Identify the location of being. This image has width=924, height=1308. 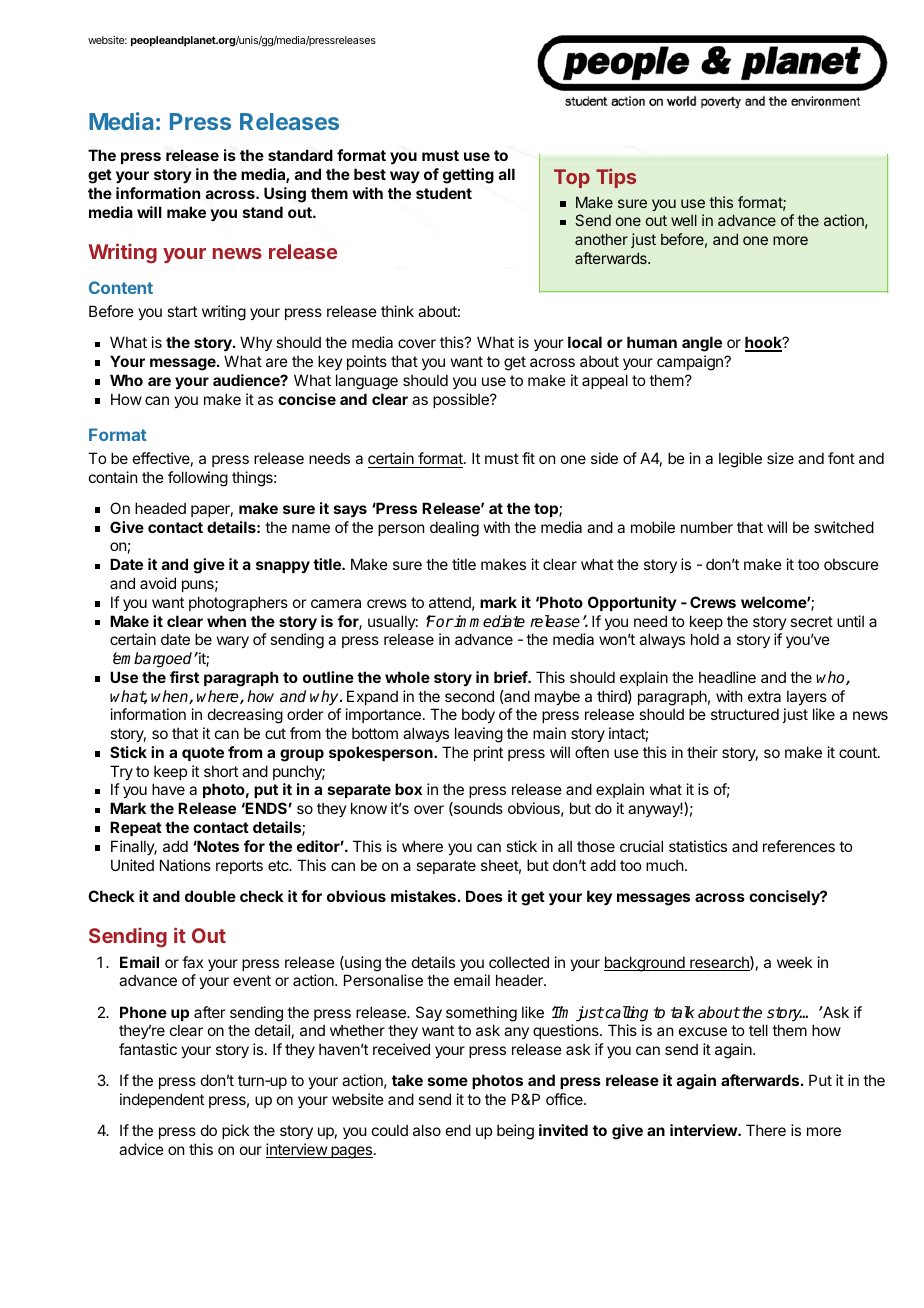
(515, 1132).
